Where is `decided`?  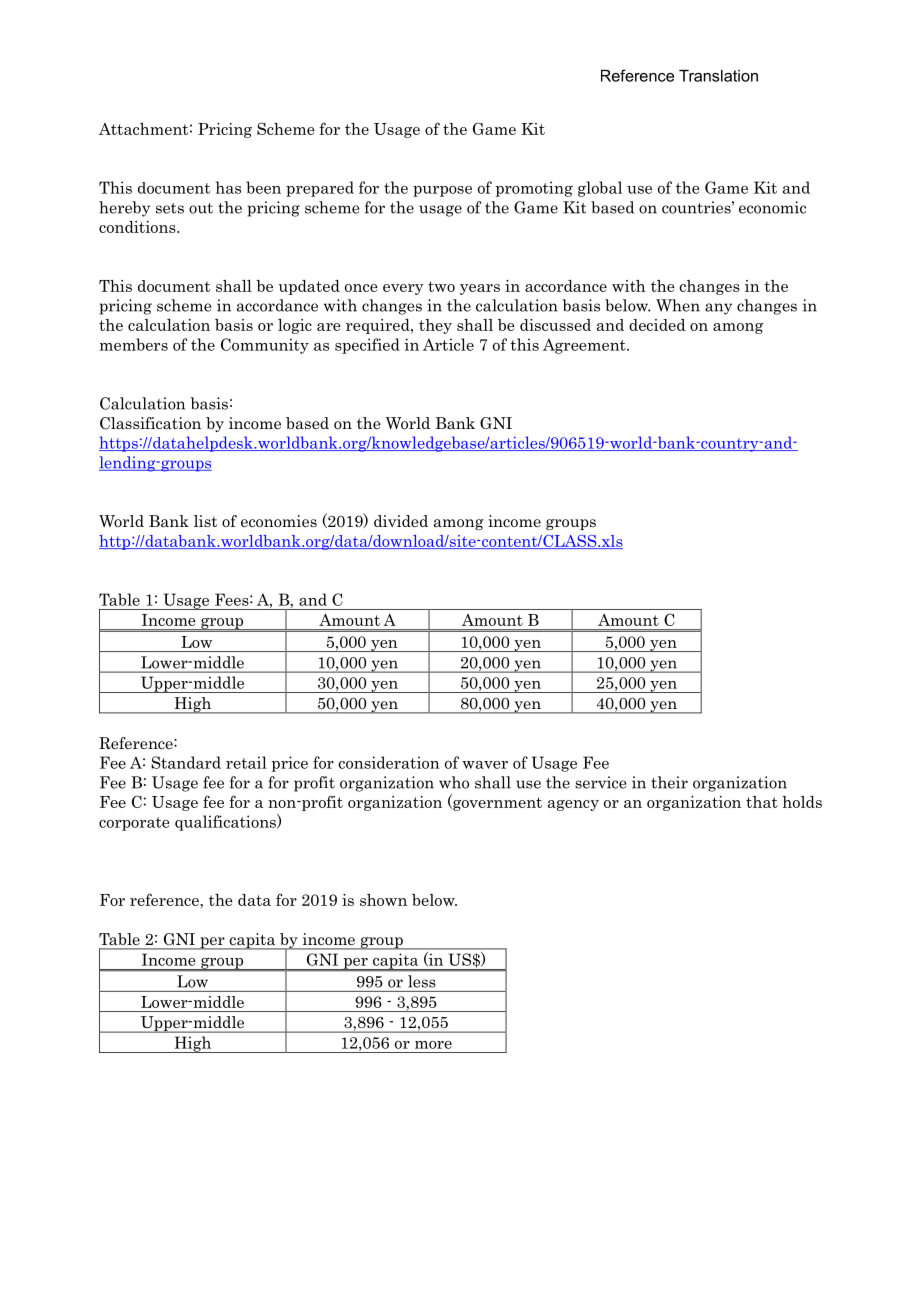 decided is located at coordinates (657, 325).
